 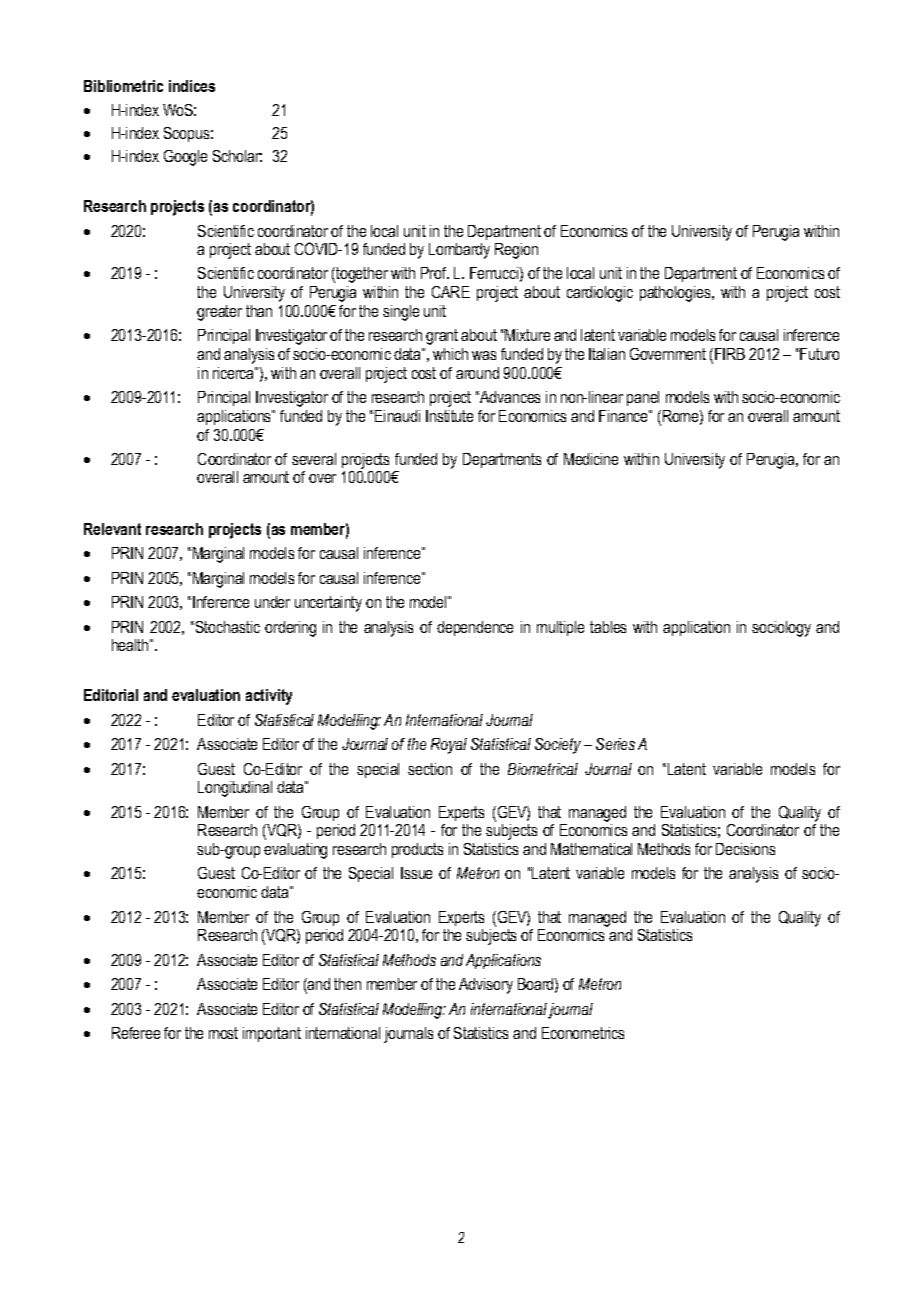 What do you see at coordinates (516, 251) in the screenshot?
I see `Region` at bounding box center [516, 251].
